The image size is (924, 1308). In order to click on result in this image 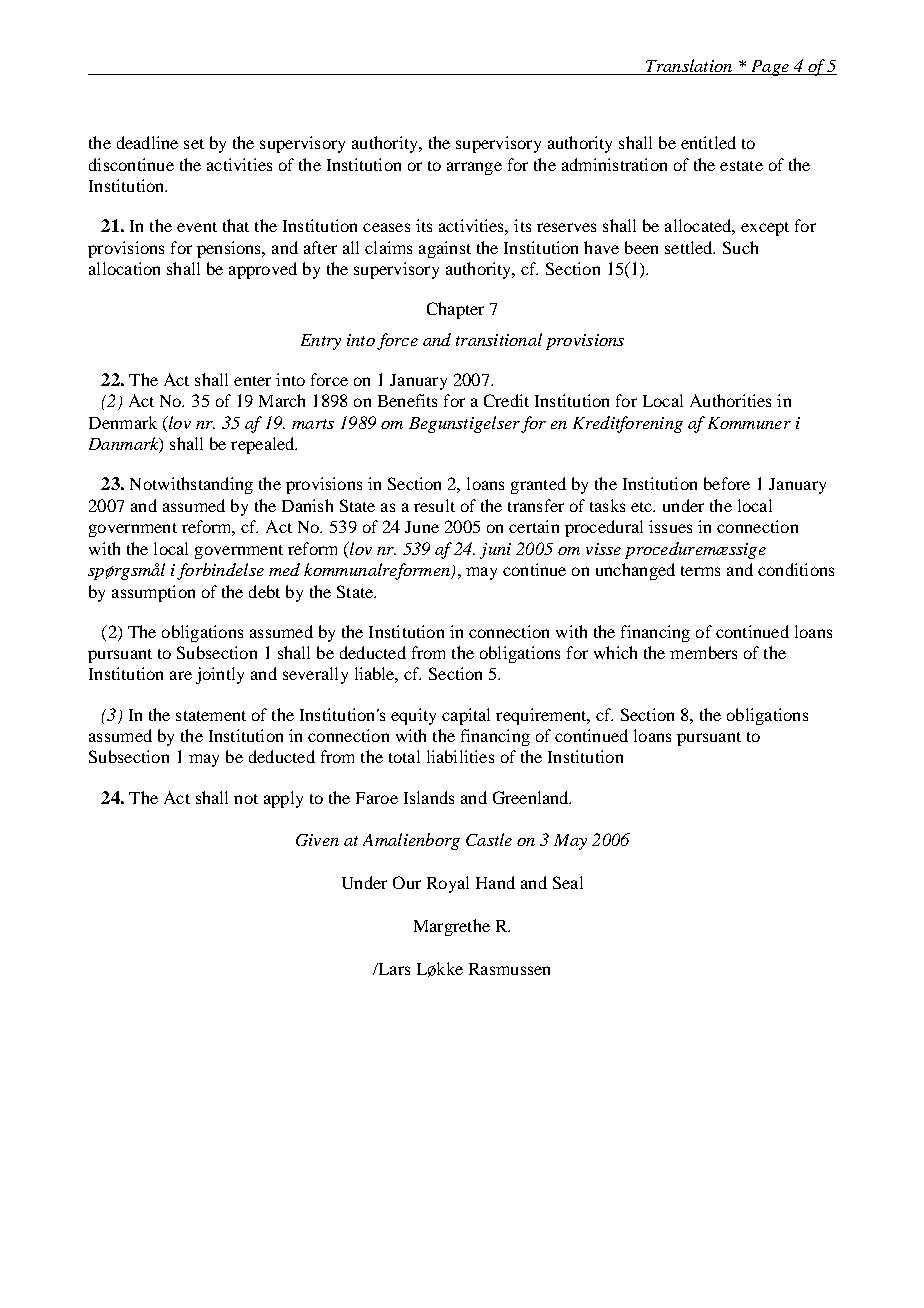, I will do `click(434, 505)`.
